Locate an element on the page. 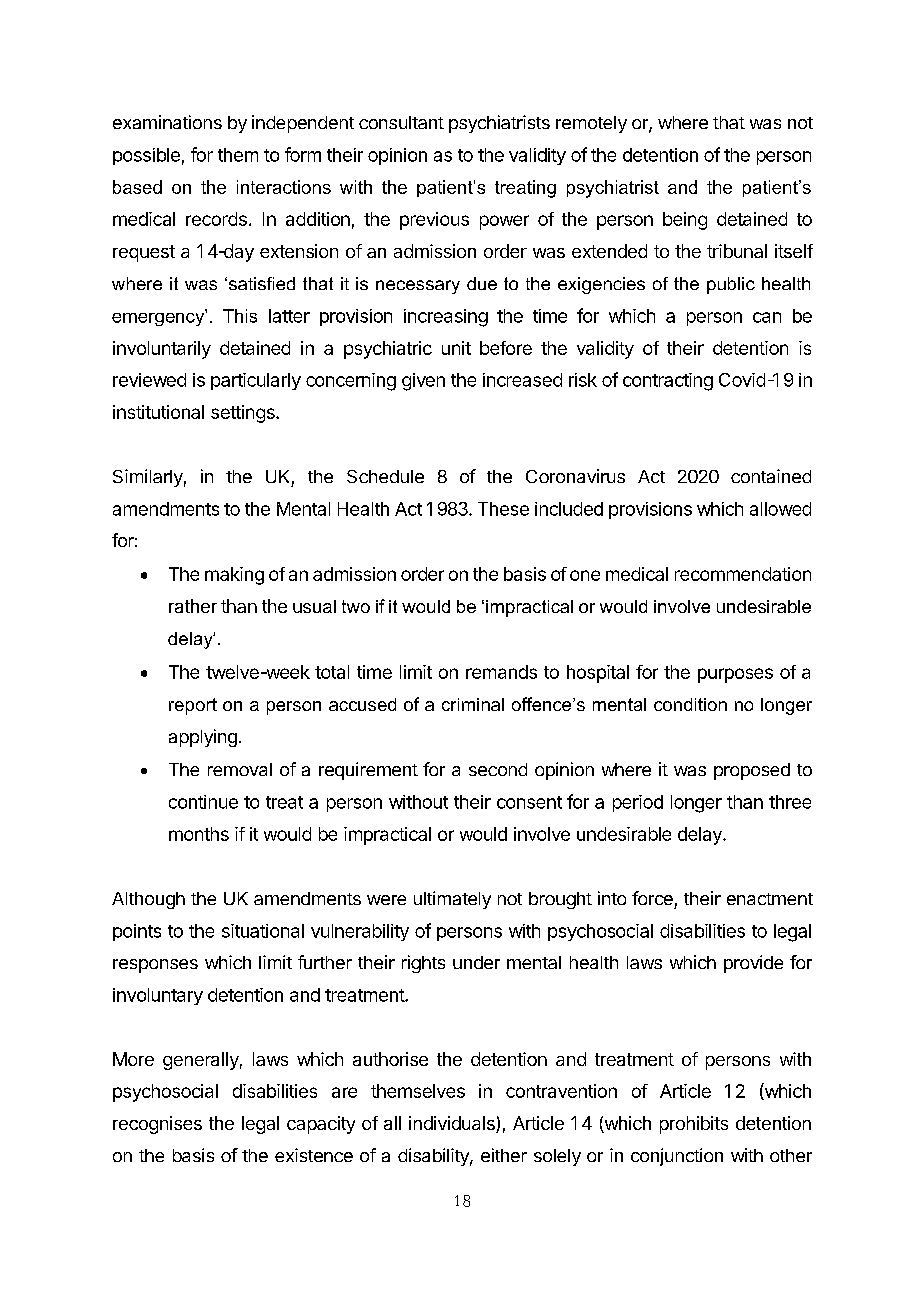 This image has height=1308, width=924. recognises is located at coordinates (157, 1125).
